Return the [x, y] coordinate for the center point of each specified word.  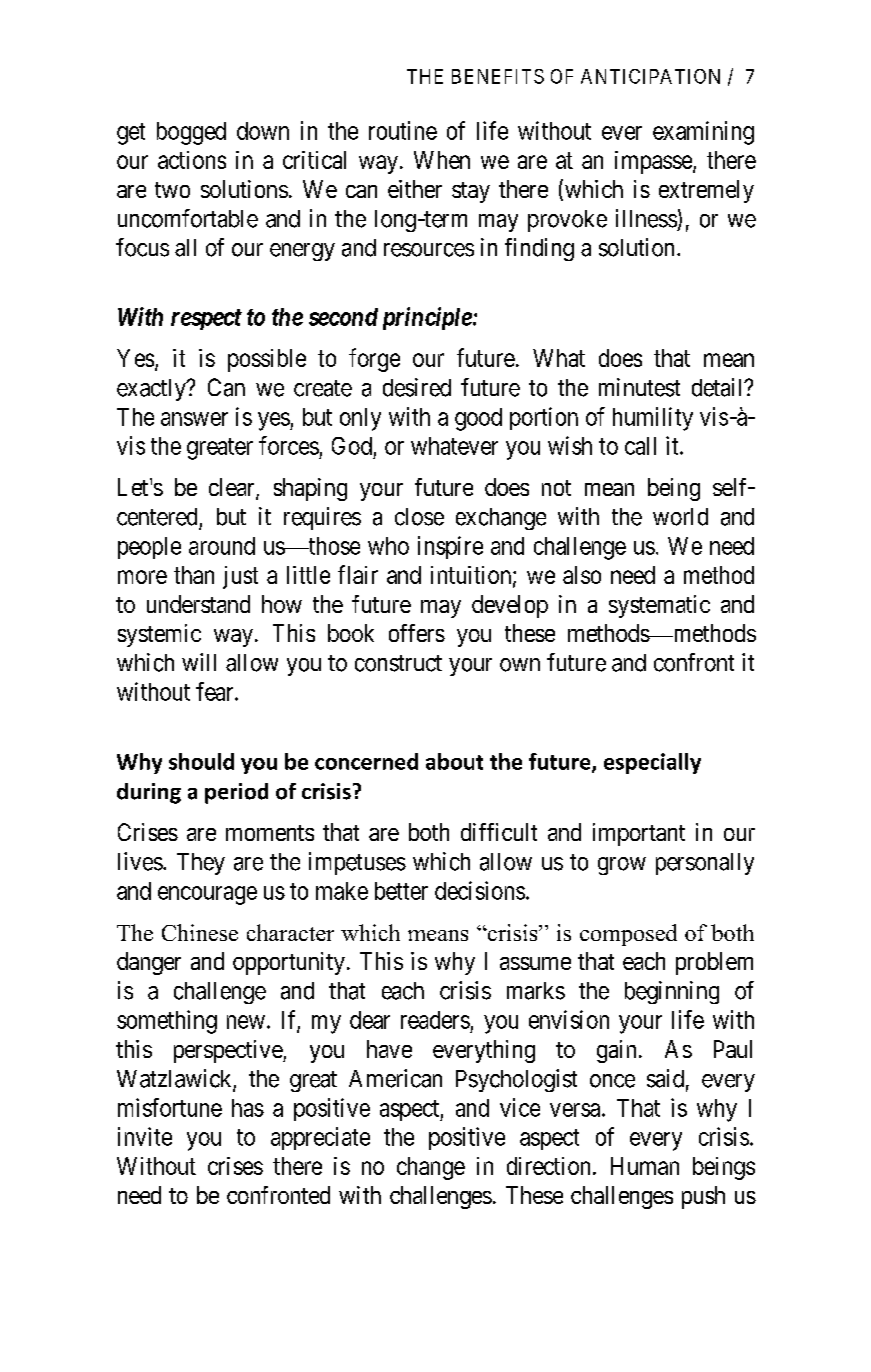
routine [403, 130]
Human [645, 1166]
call [640, 446]
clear [233, 488]
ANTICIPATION [650, 76]
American [395, 1078]
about [454, 761]
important [639, 834]
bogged [191, 133]
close [419, 517]
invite [145, 1136]
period [236, 793]
